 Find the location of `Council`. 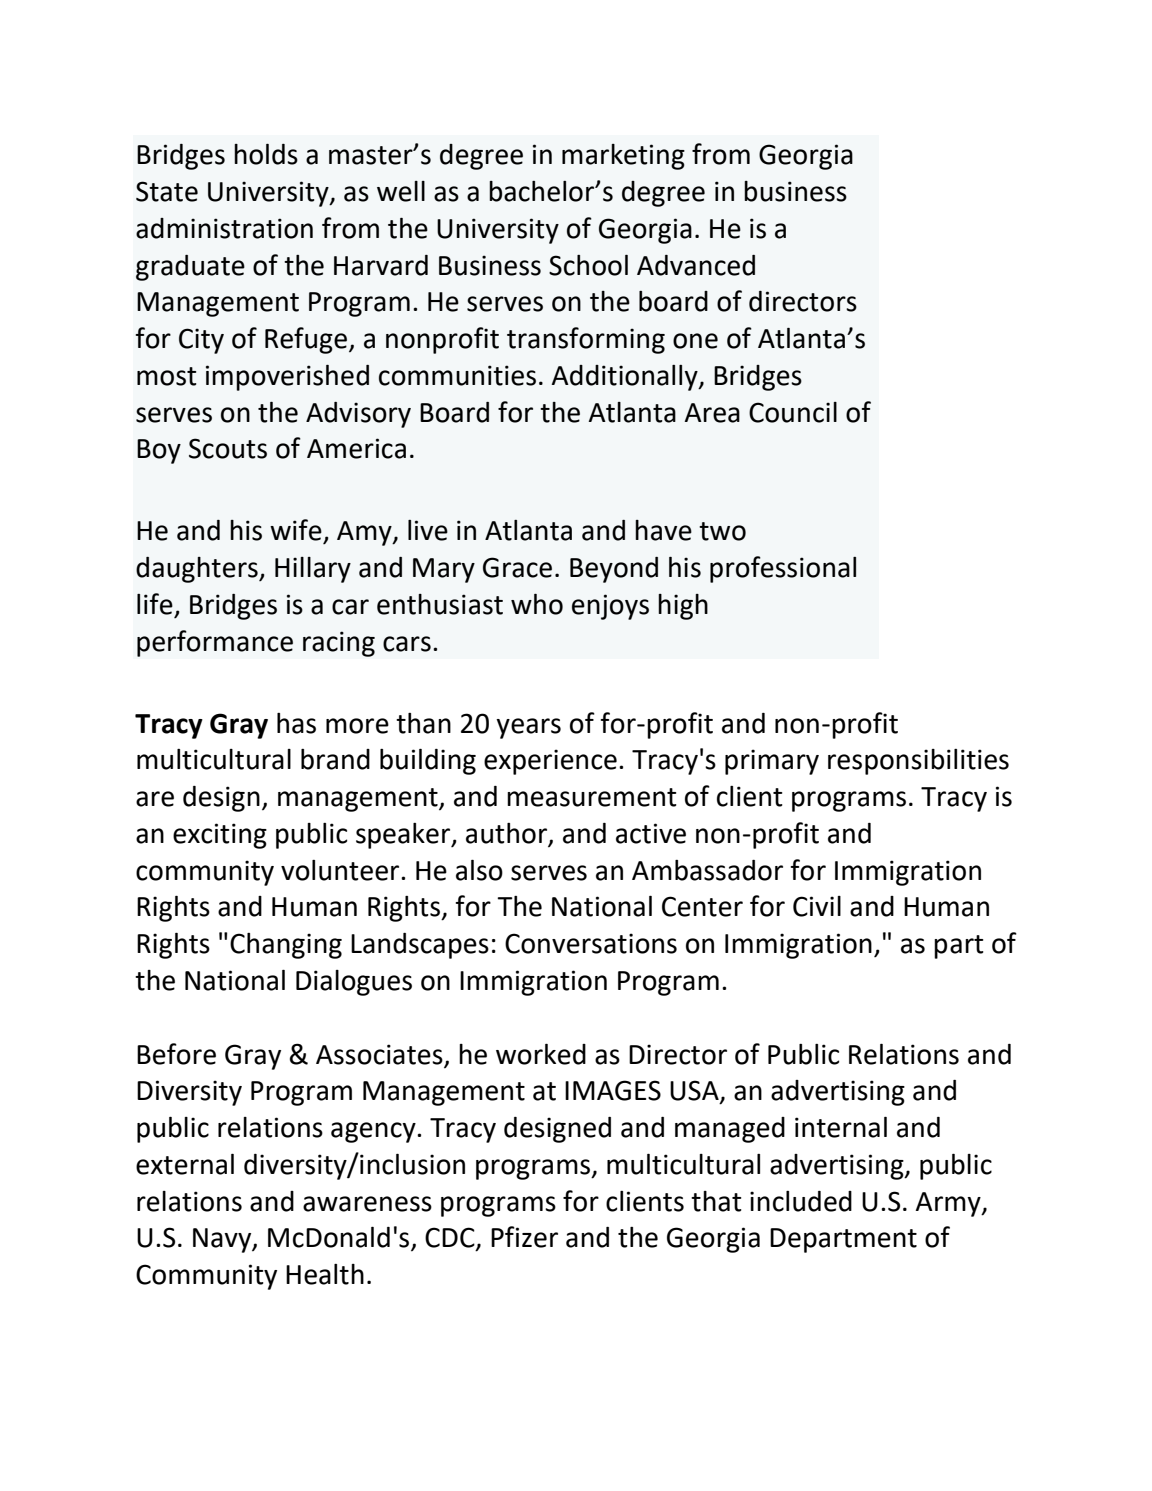

Council is located at coordinates (793, 412).
